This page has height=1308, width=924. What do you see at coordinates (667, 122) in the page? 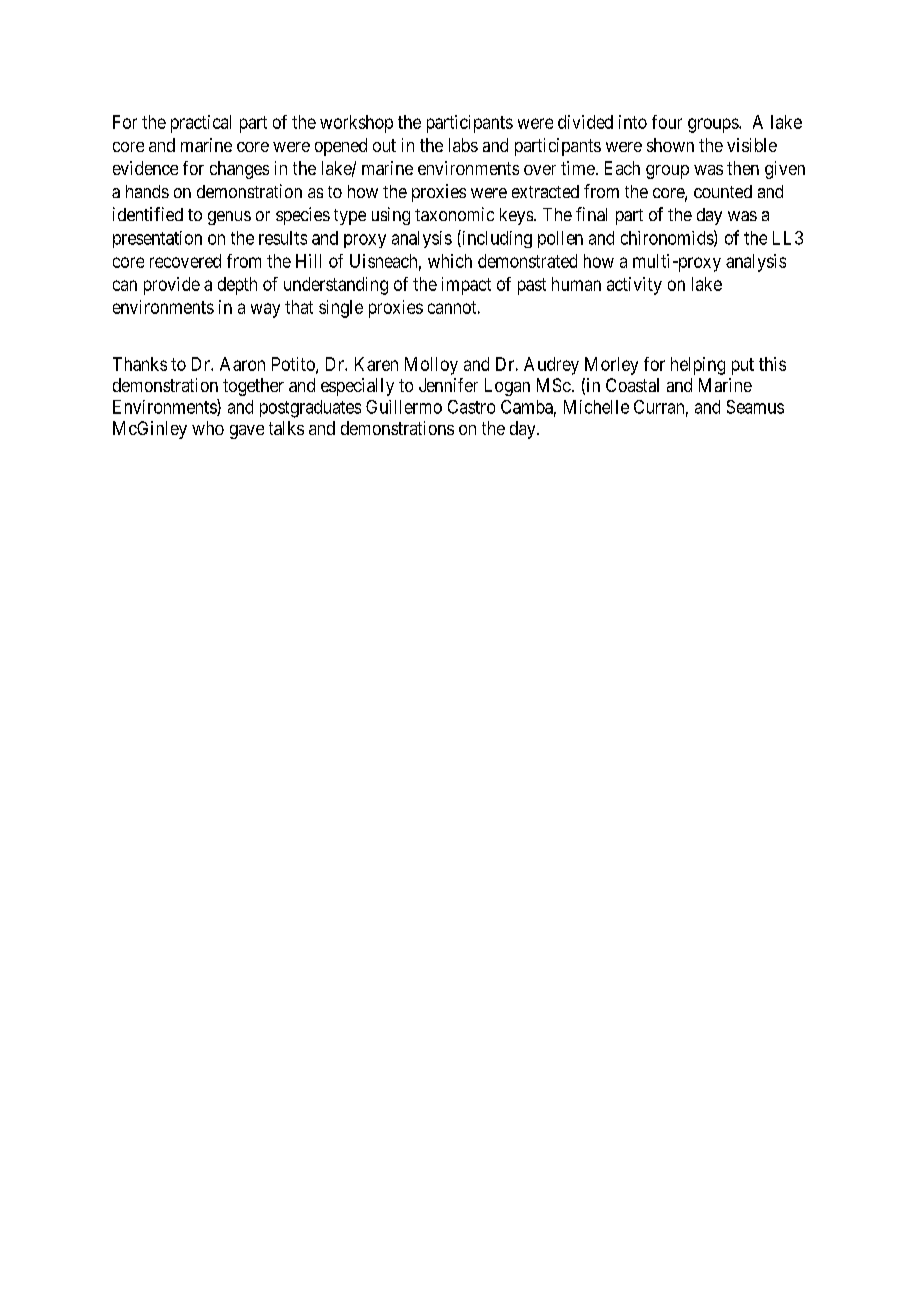
I see `four` at bounding box center [667, 122].
